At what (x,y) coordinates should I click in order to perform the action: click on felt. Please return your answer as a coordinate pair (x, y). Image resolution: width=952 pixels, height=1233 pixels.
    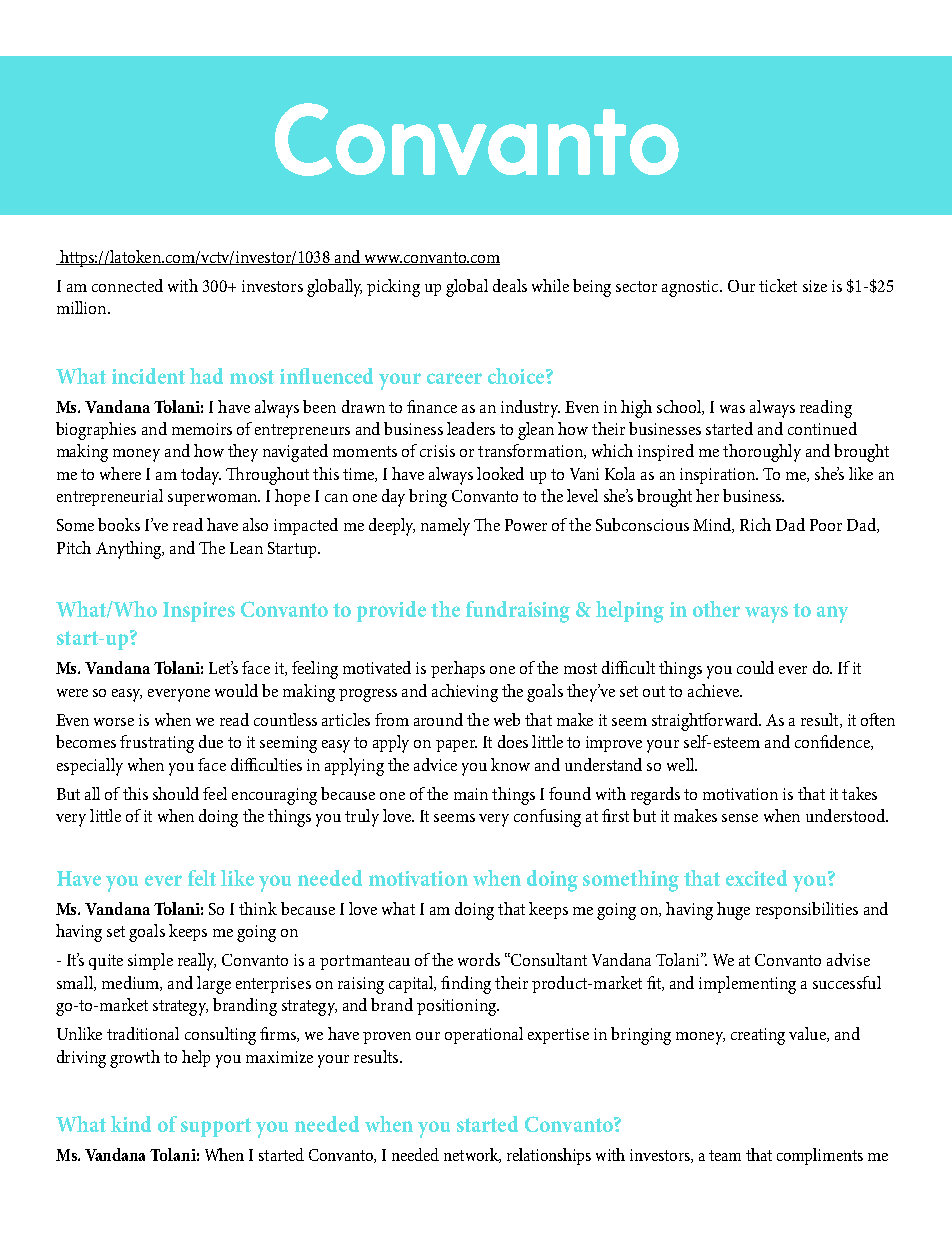
    Looking at the image, I should click on (202, 878).
